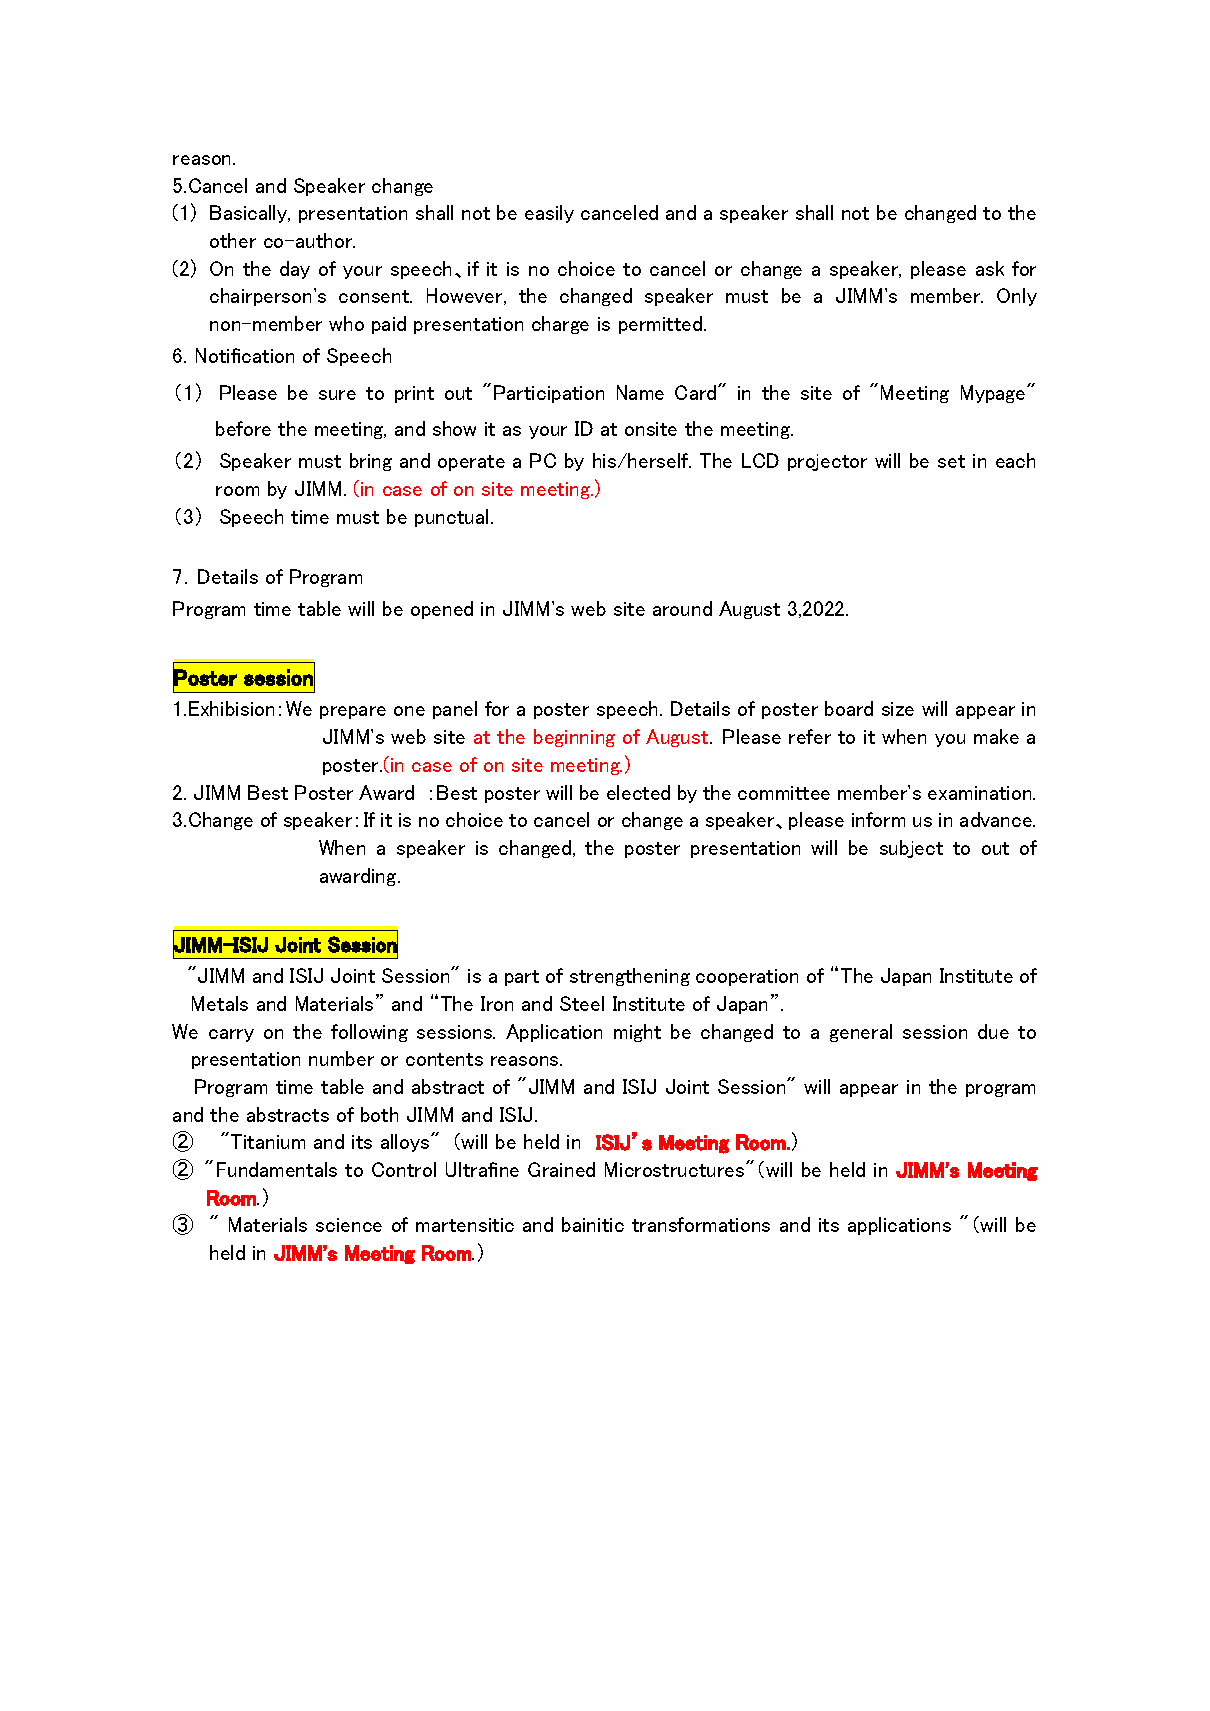 This screenshot has height=1711, width=1210. I want to click on Metals, so click(220, 1003).
